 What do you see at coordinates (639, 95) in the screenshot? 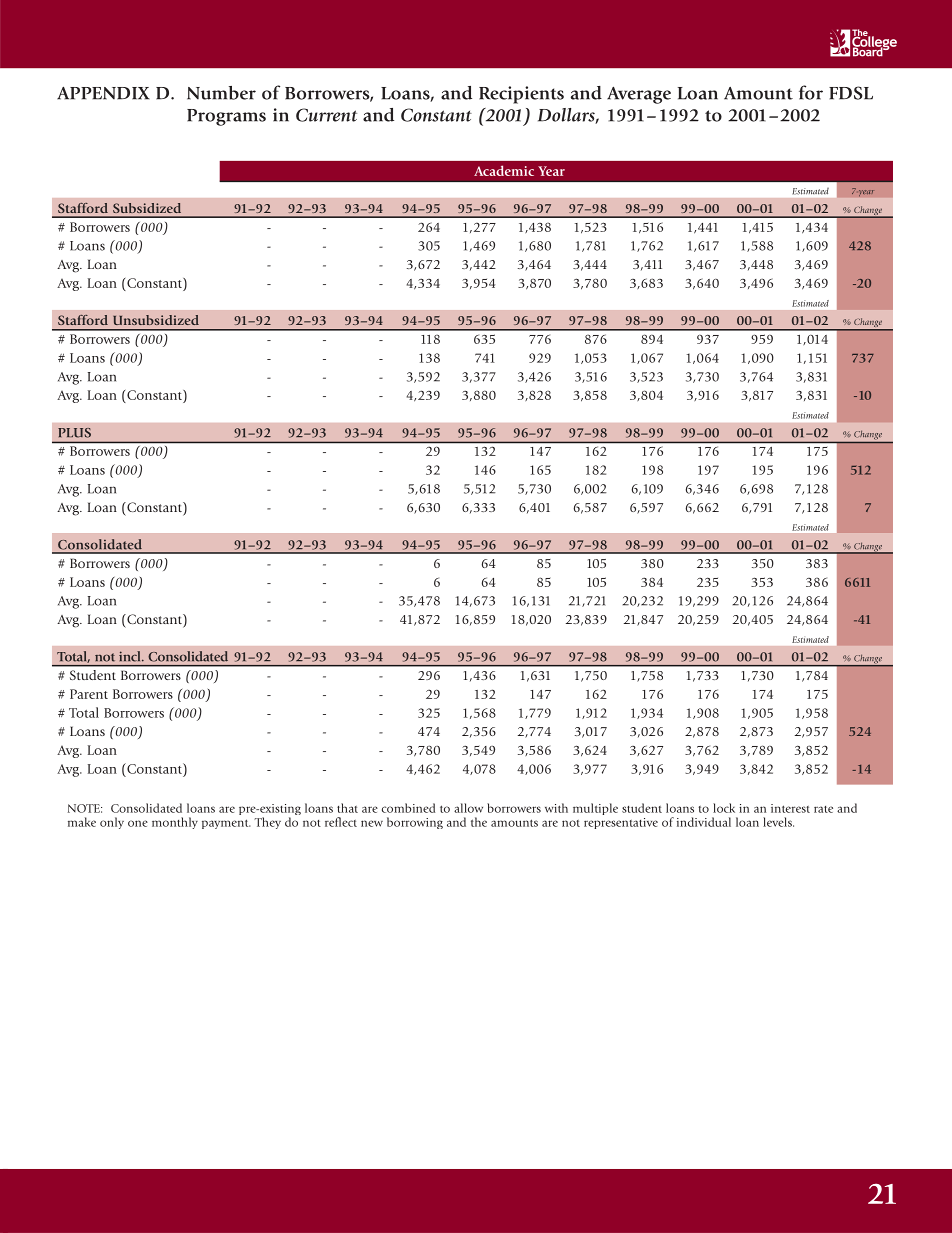
I see `Average` at bounding box center [639, 95].
